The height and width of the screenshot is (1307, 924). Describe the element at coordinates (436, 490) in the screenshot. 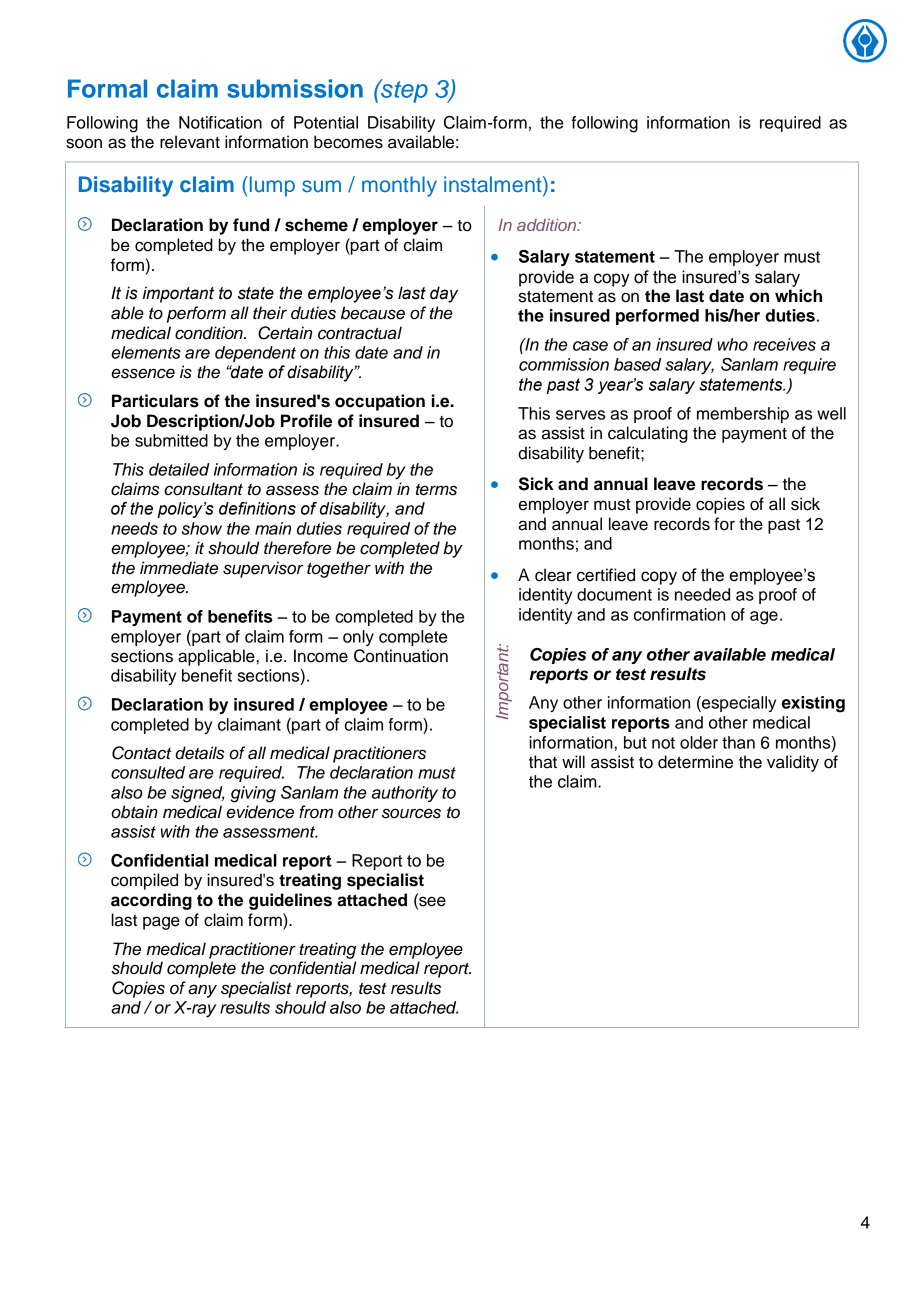

I see `terms` at that location.
